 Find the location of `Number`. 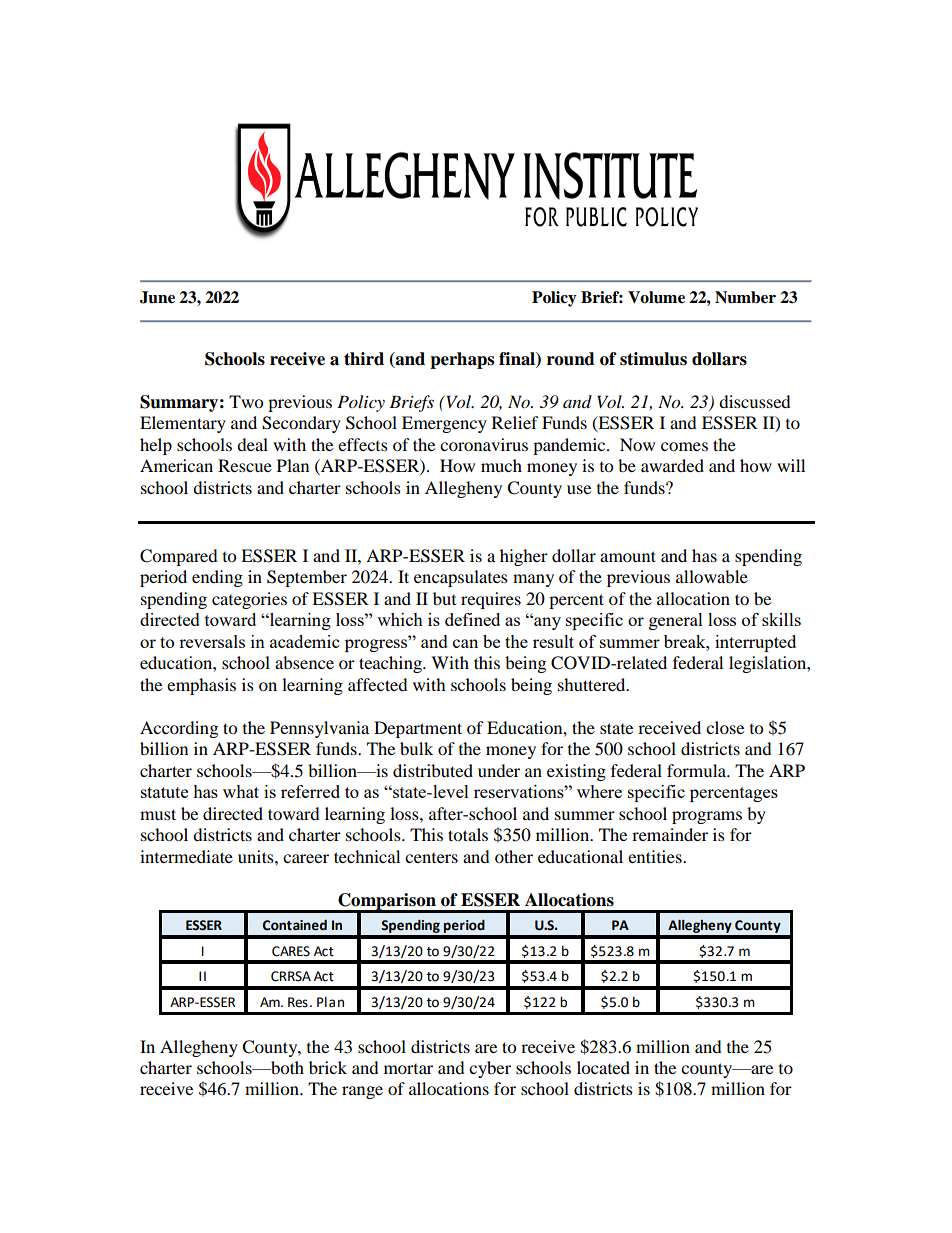

Number is located at coordinates (745, 297).
